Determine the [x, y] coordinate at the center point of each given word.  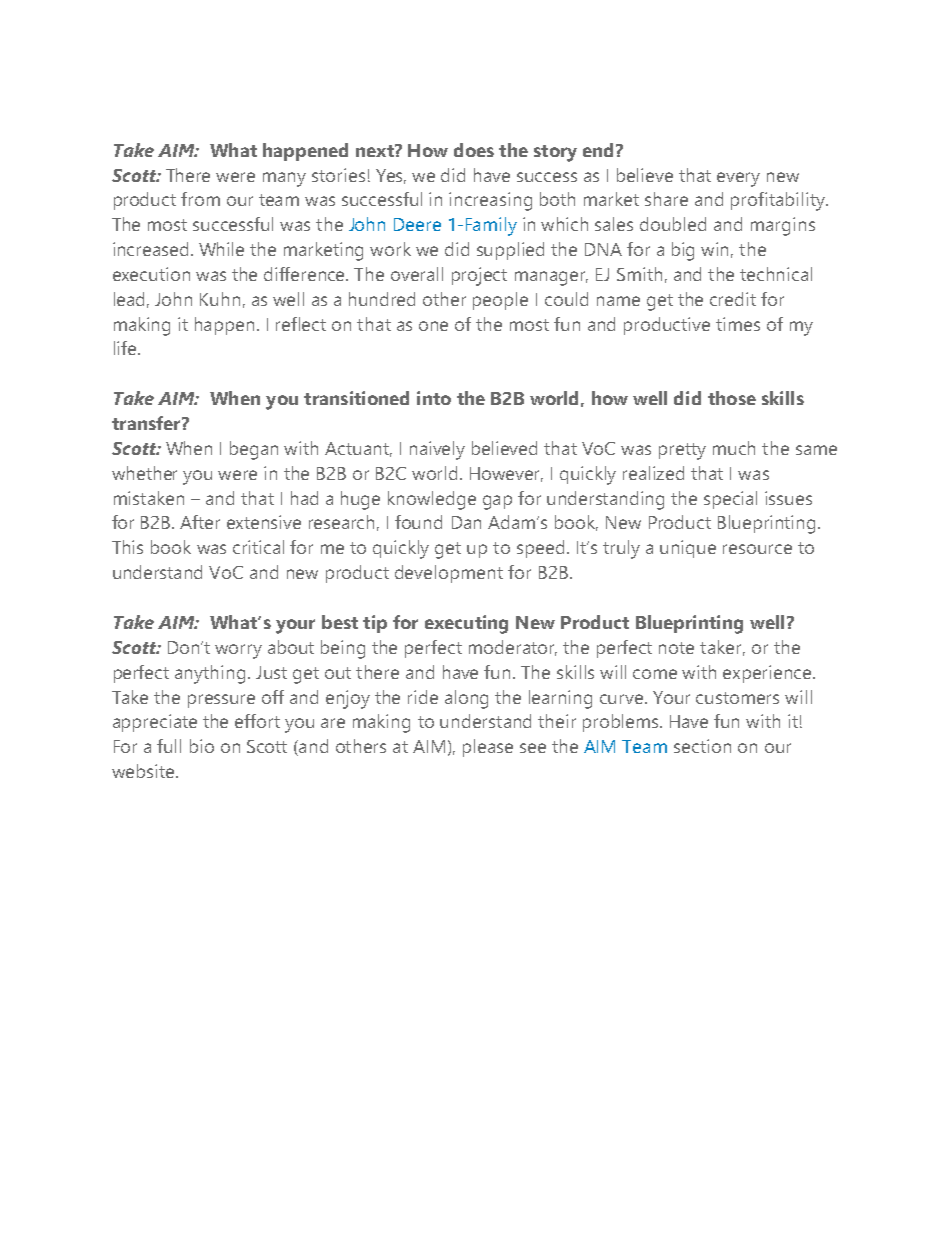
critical [258, 547]
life [126, 348]
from [200, 199]
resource [757, 549]
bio [202, 746]
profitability [779, 201]
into [434, 398]
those [732, 398]
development [449, 574]
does [474, 150]
